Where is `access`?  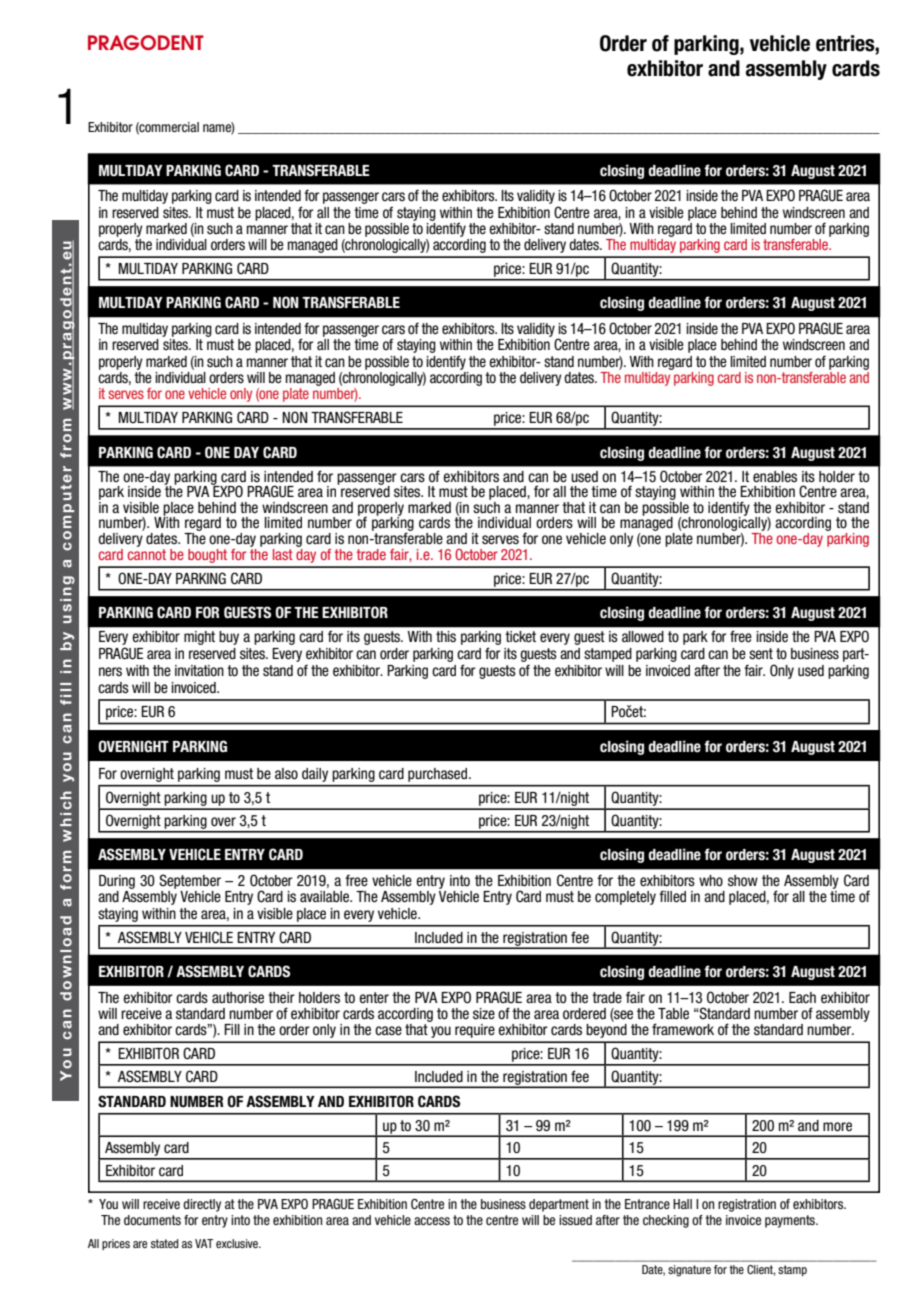 access is located at coordinates (432, 1221).
